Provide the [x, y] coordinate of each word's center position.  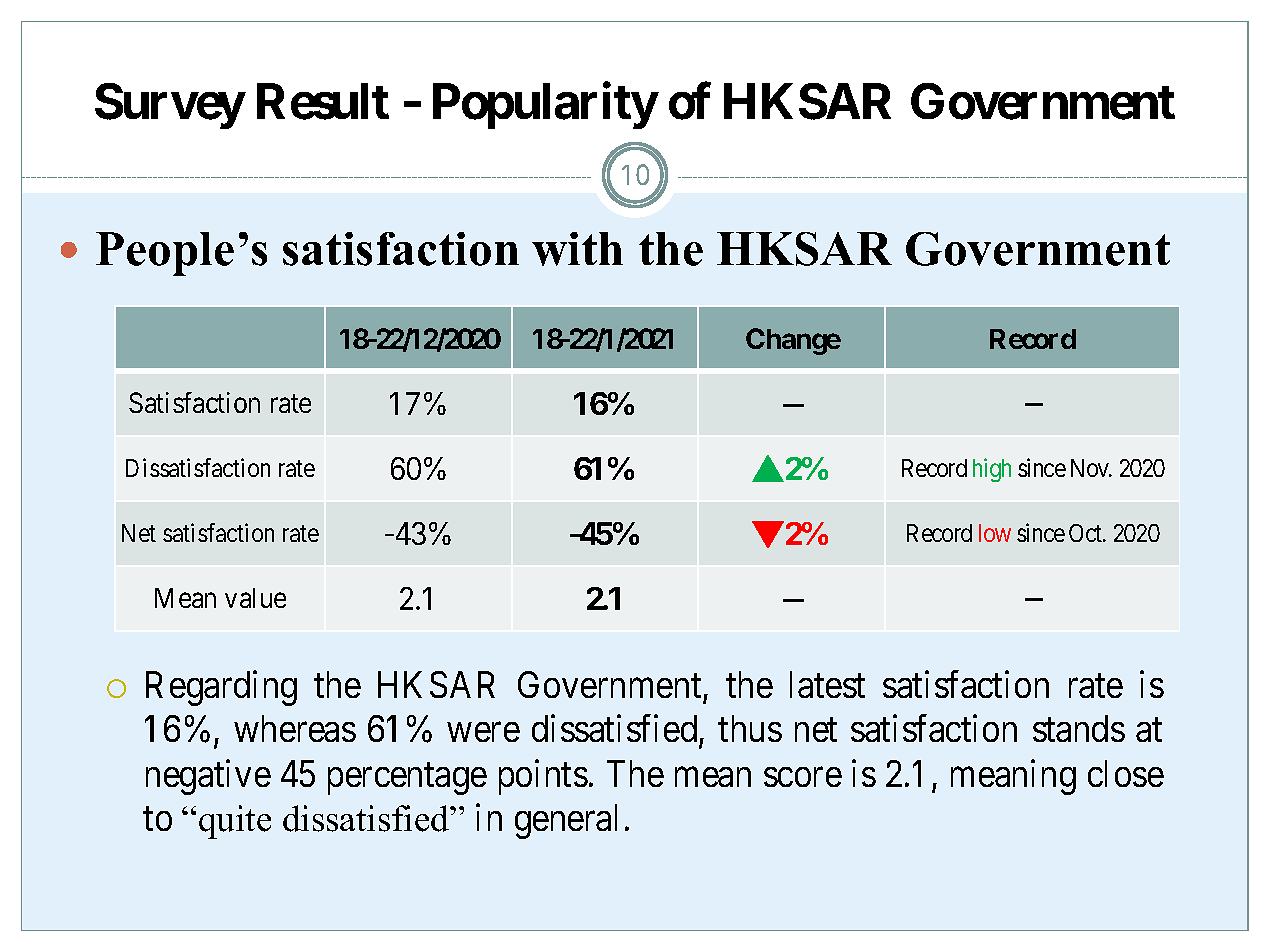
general [566, 821]
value [255, 598]
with [577, 249]
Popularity [545, 106]
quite [235, 822]
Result [323, 101]
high [992, 470]
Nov [1091, 468]
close [1126, 773]
